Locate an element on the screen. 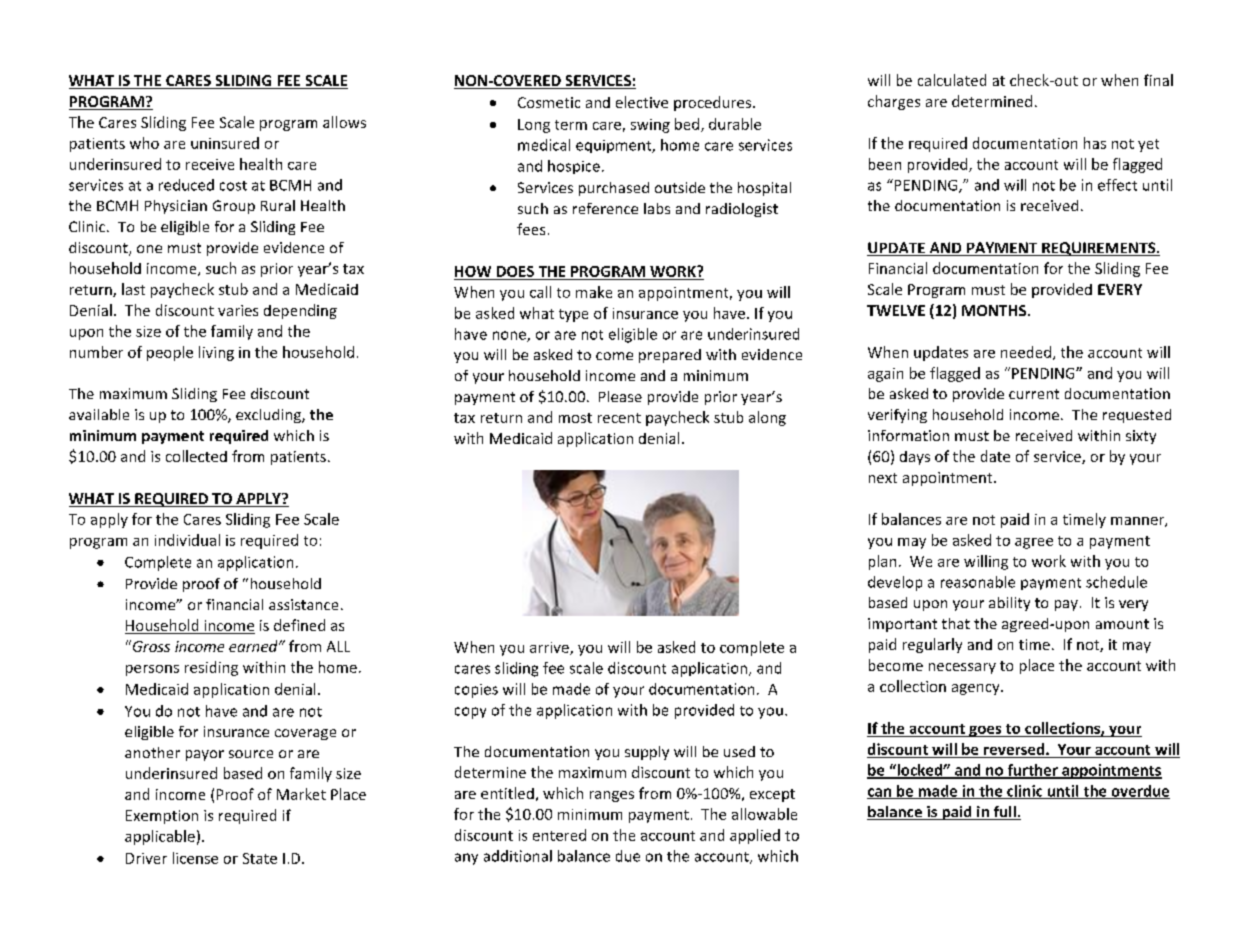  uninsured is located at coordinates (225, 143).
